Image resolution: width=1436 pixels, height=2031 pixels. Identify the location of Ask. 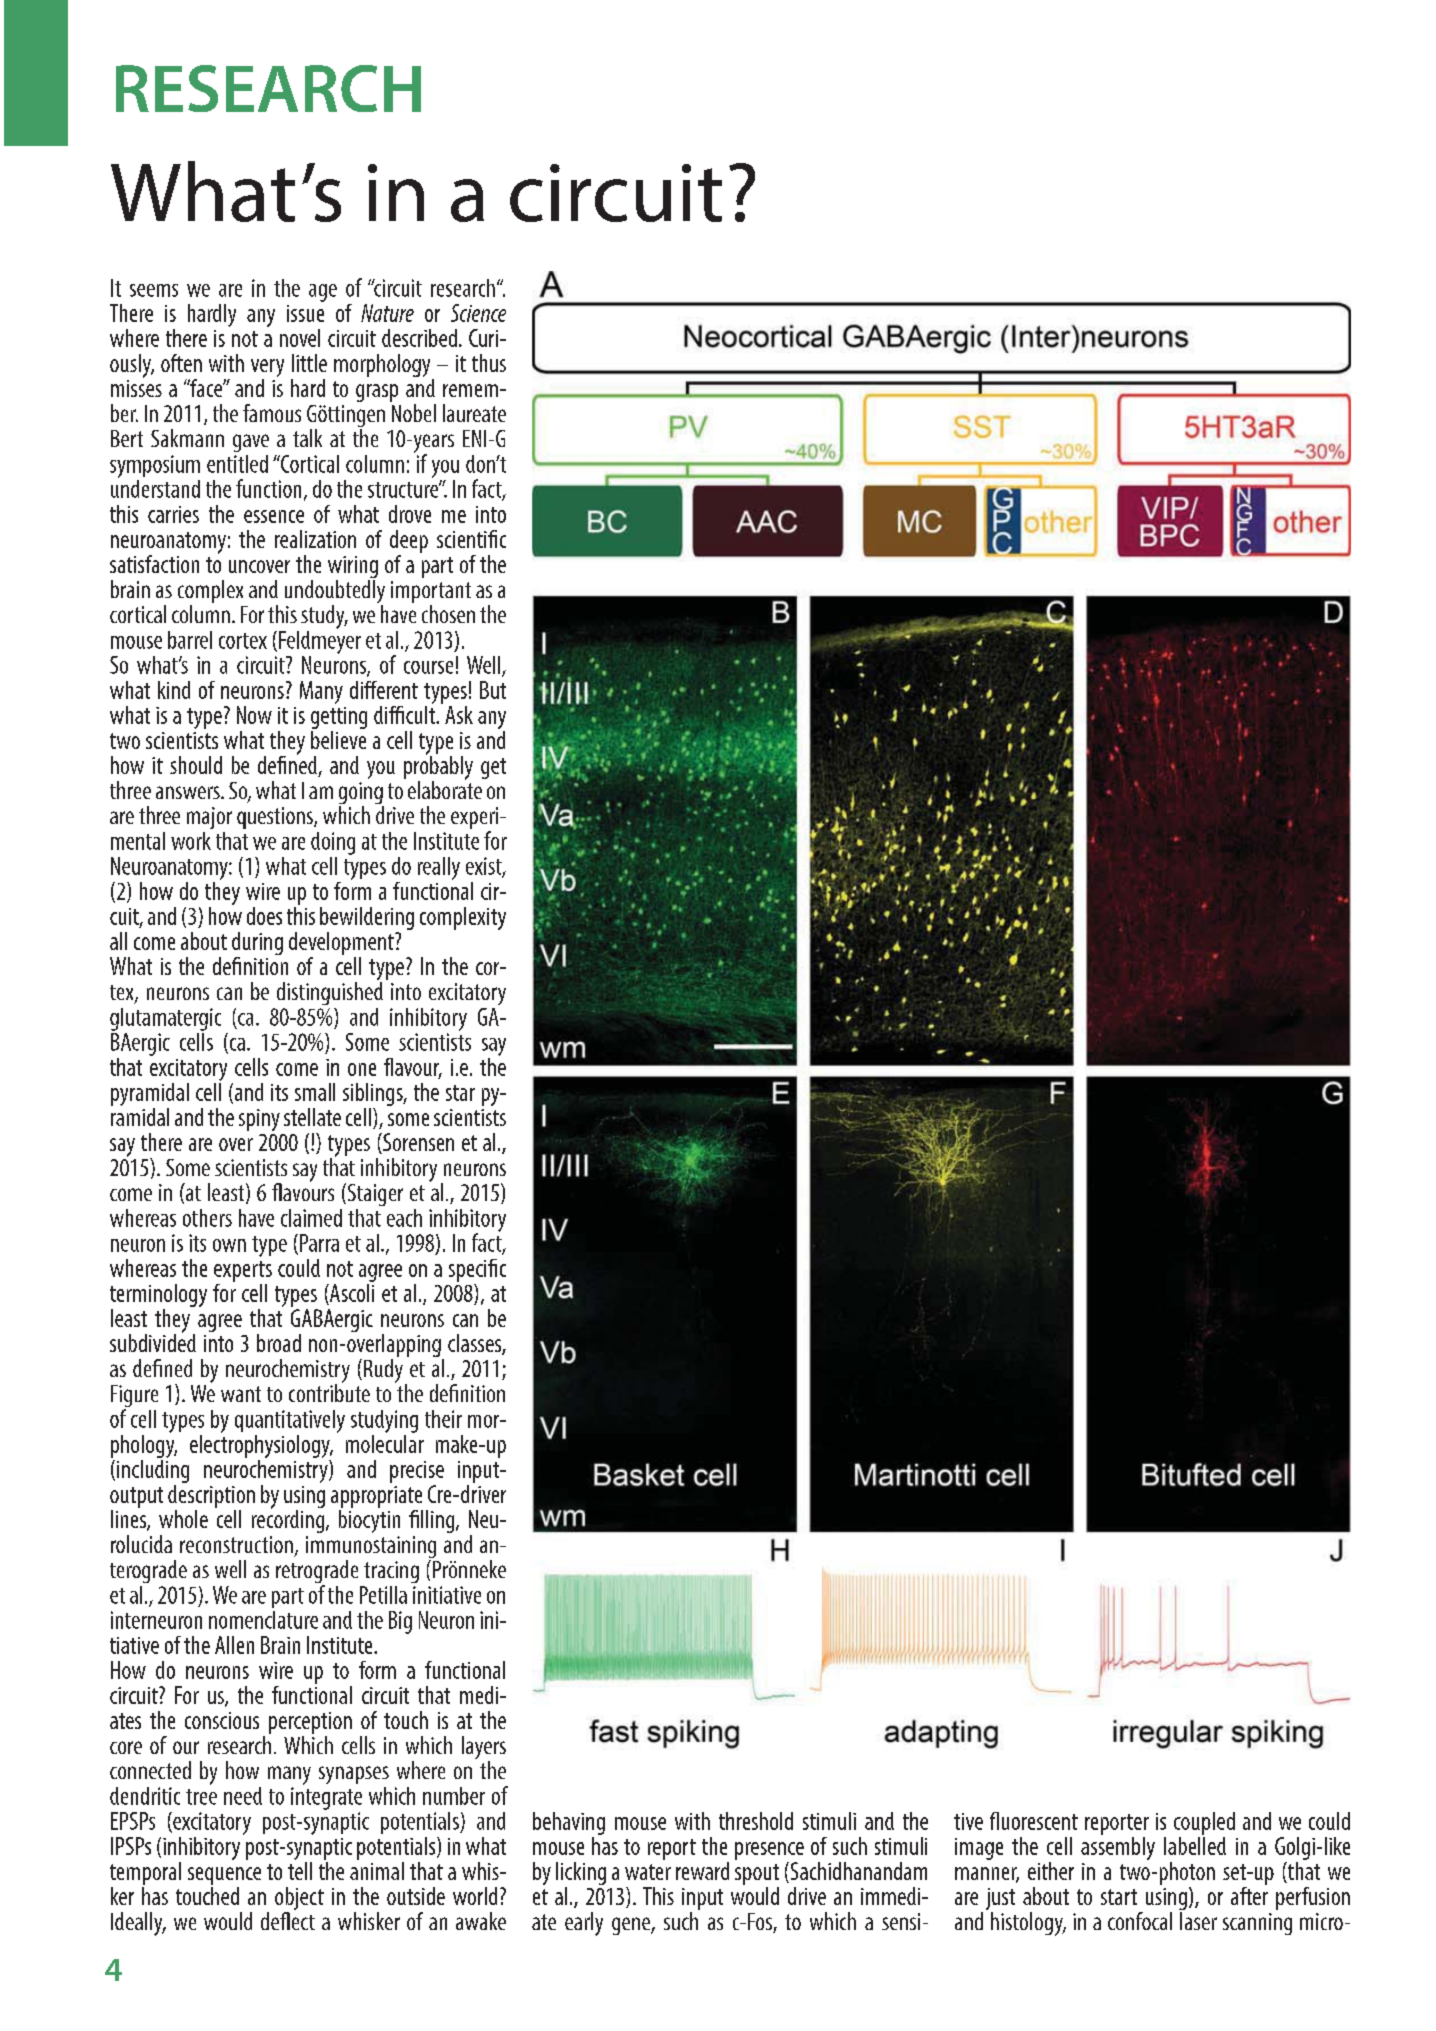
(459, 715).
